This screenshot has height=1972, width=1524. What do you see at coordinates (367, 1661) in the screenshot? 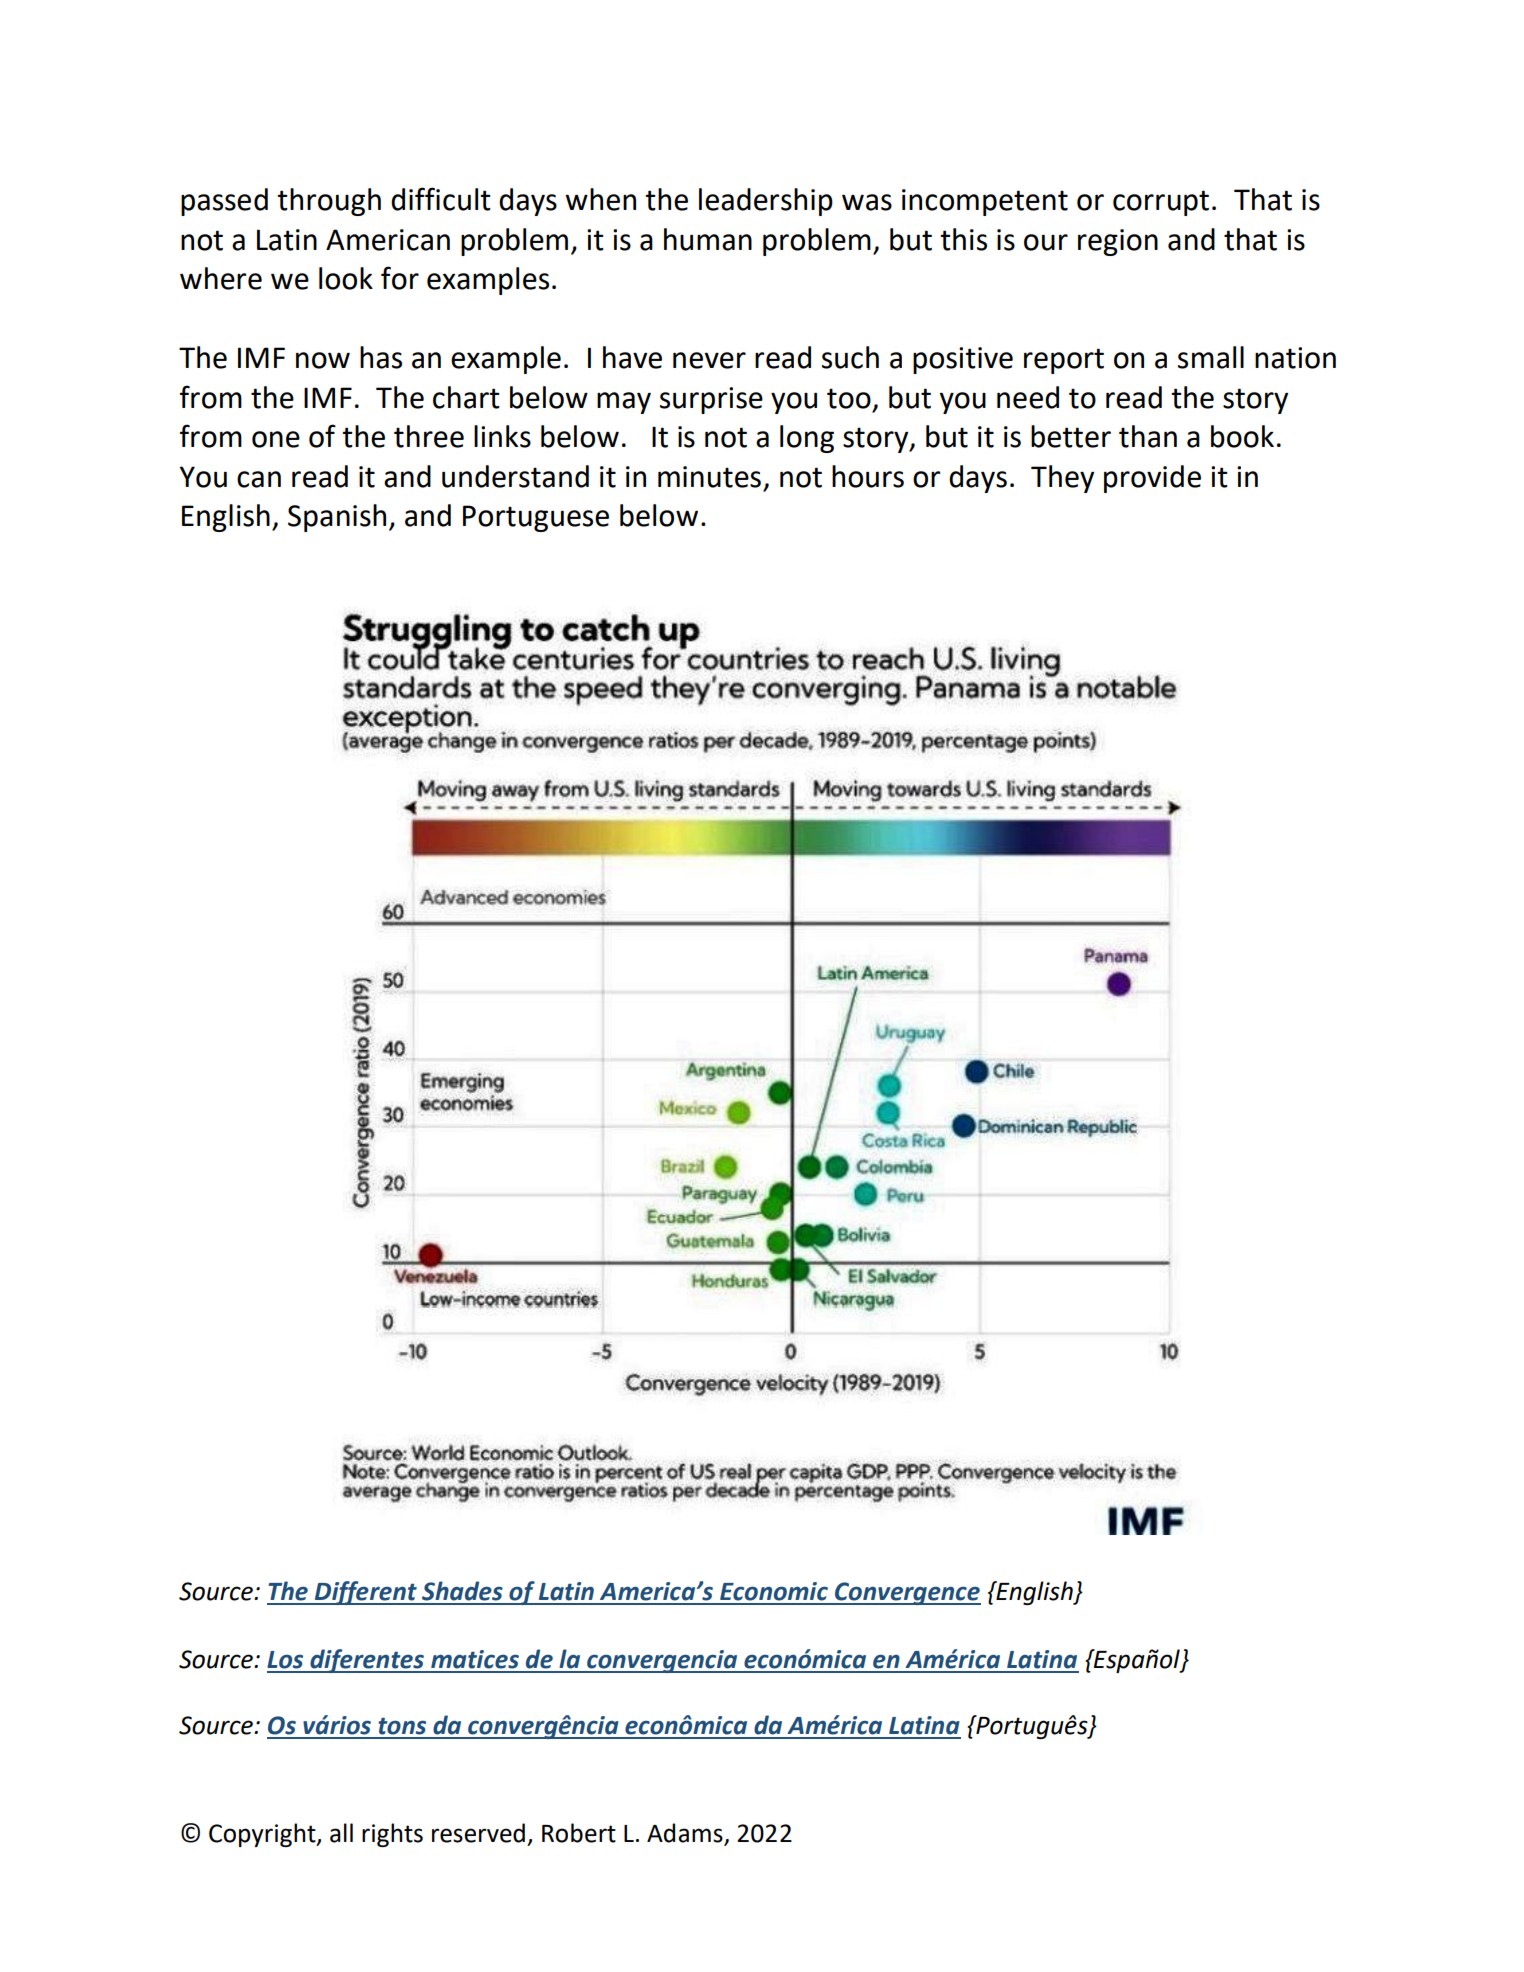
I see `diferentes` at bounding box center [367, 1661].
